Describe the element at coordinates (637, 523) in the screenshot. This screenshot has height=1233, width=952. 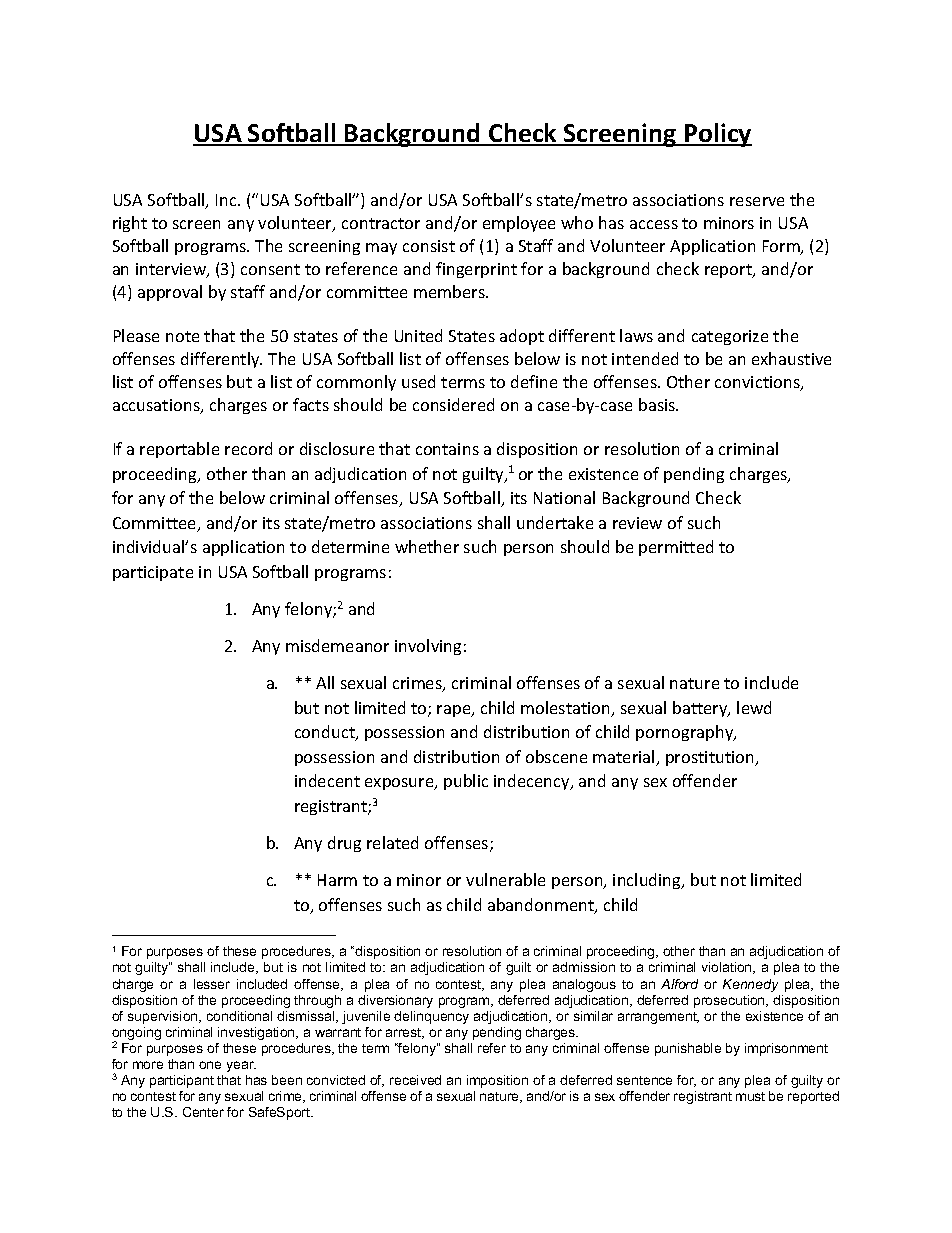
I see `review` at that location.
